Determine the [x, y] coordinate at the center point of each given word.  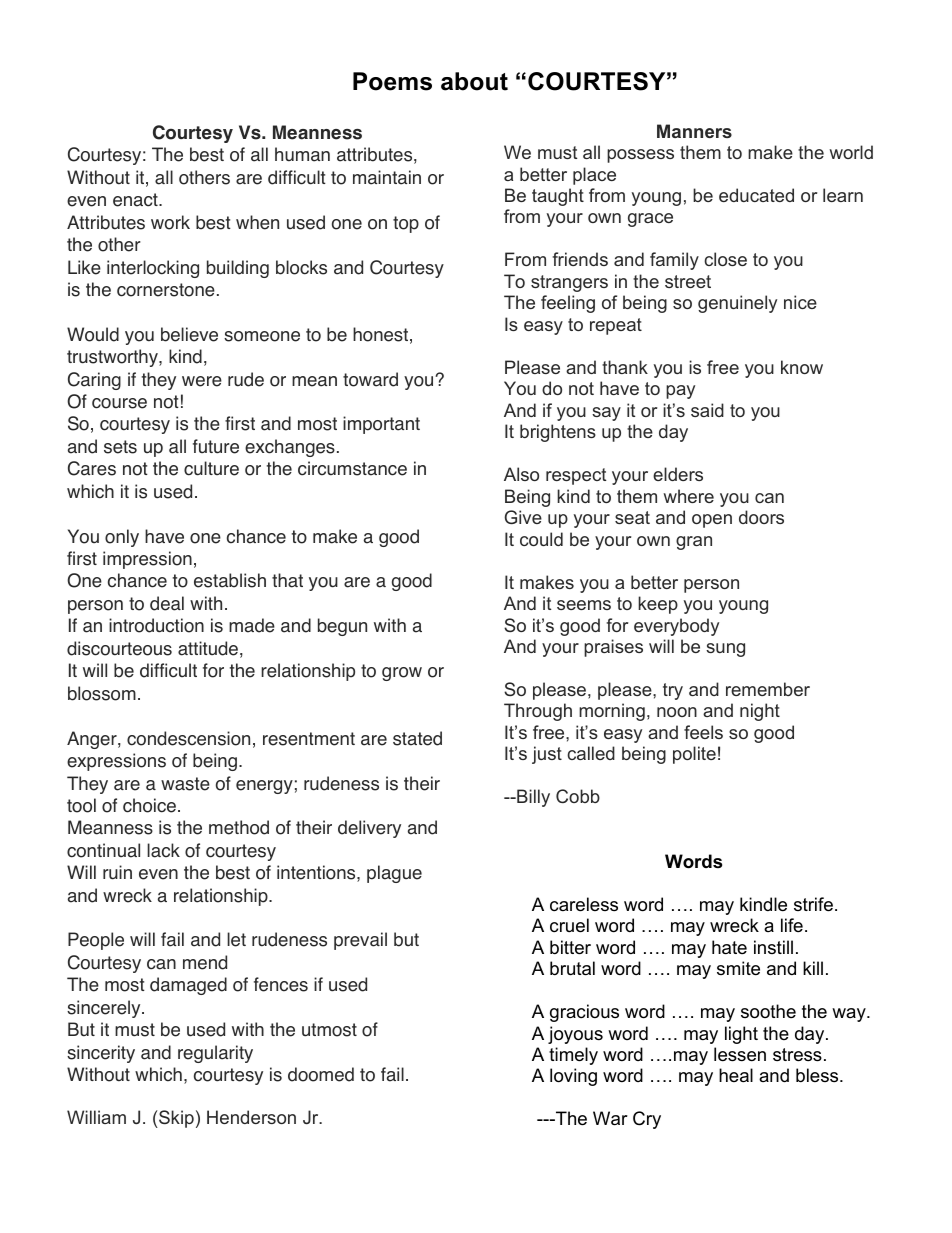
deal [167, 603]
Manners [694, 131]
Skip [175, 1119]
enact [136, 200]
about [474, 81]
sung [725, 650]
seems [584, 605]
